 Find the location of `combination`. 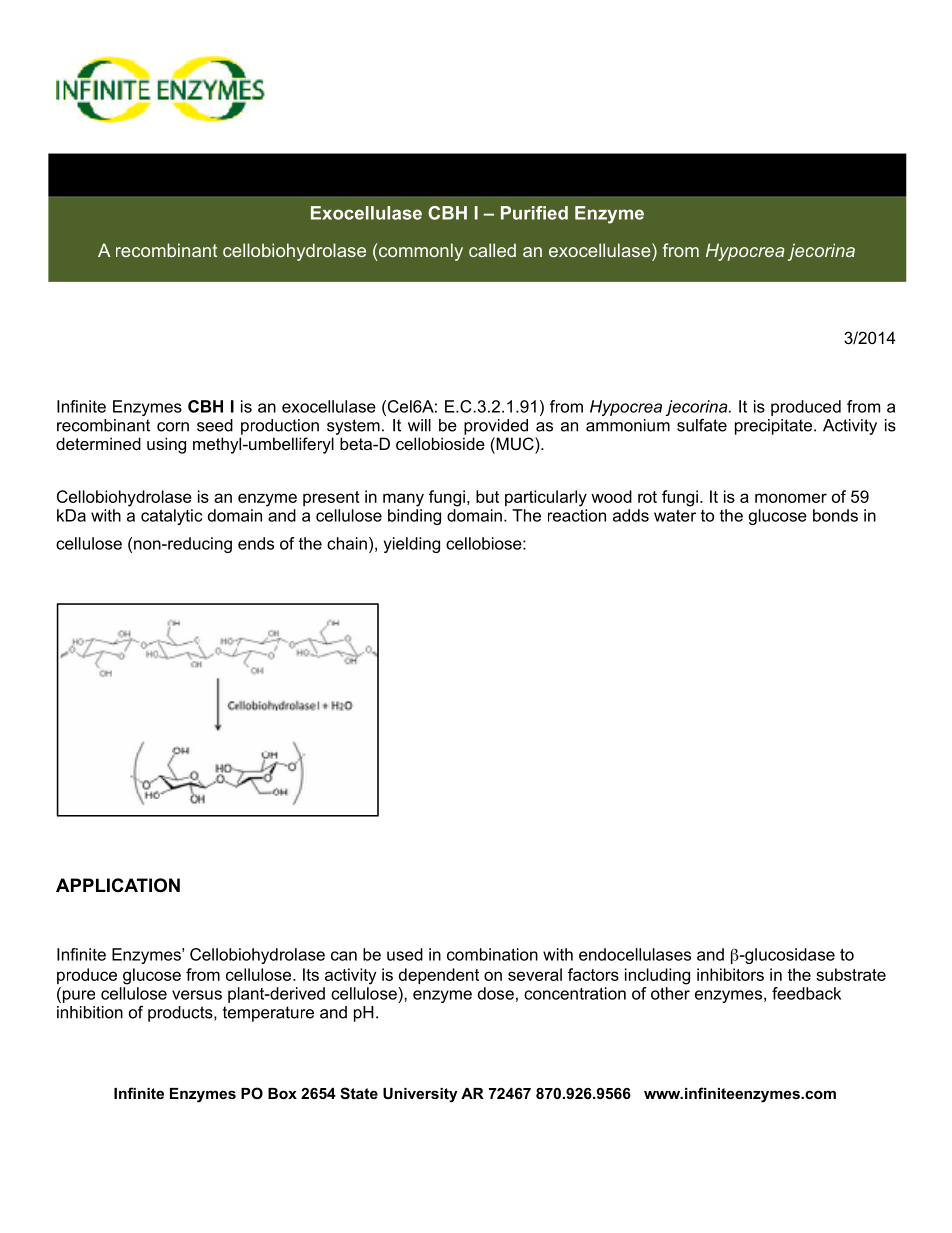

combination is located at coordinates (492, 954).
